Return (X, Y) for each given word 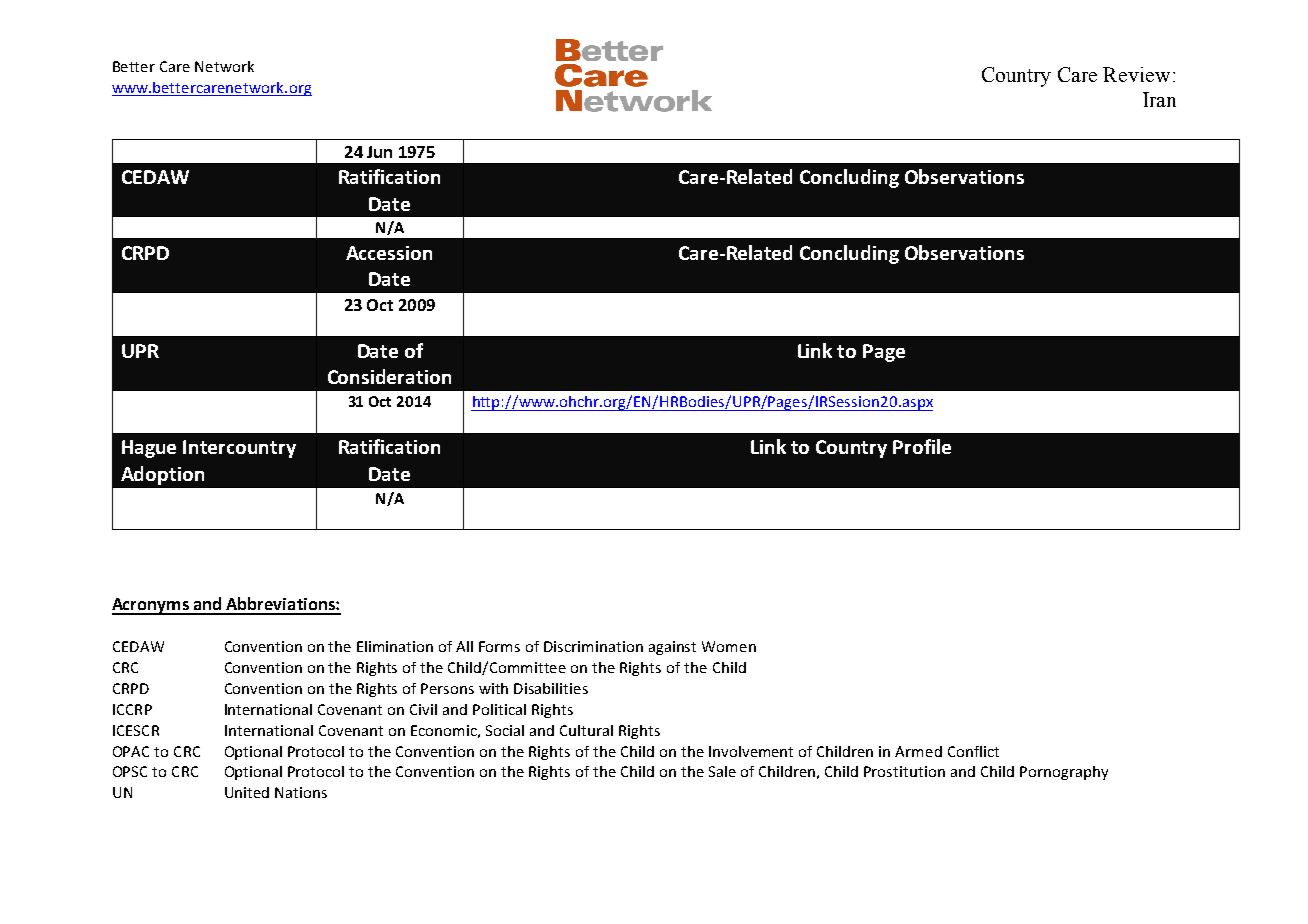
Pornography (1064, 773)
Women (729, 646)
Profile (922, 446)
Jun (379, 152)
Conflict (973, 751)
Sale (722, 771)
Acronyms (151, 606)
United (247, 792)
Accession (389, 253)
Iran (1159, 99)
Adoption (162, 475)
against (672, 648)
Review (1136, 74)
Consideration (389, 376)
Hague (149, 449)
